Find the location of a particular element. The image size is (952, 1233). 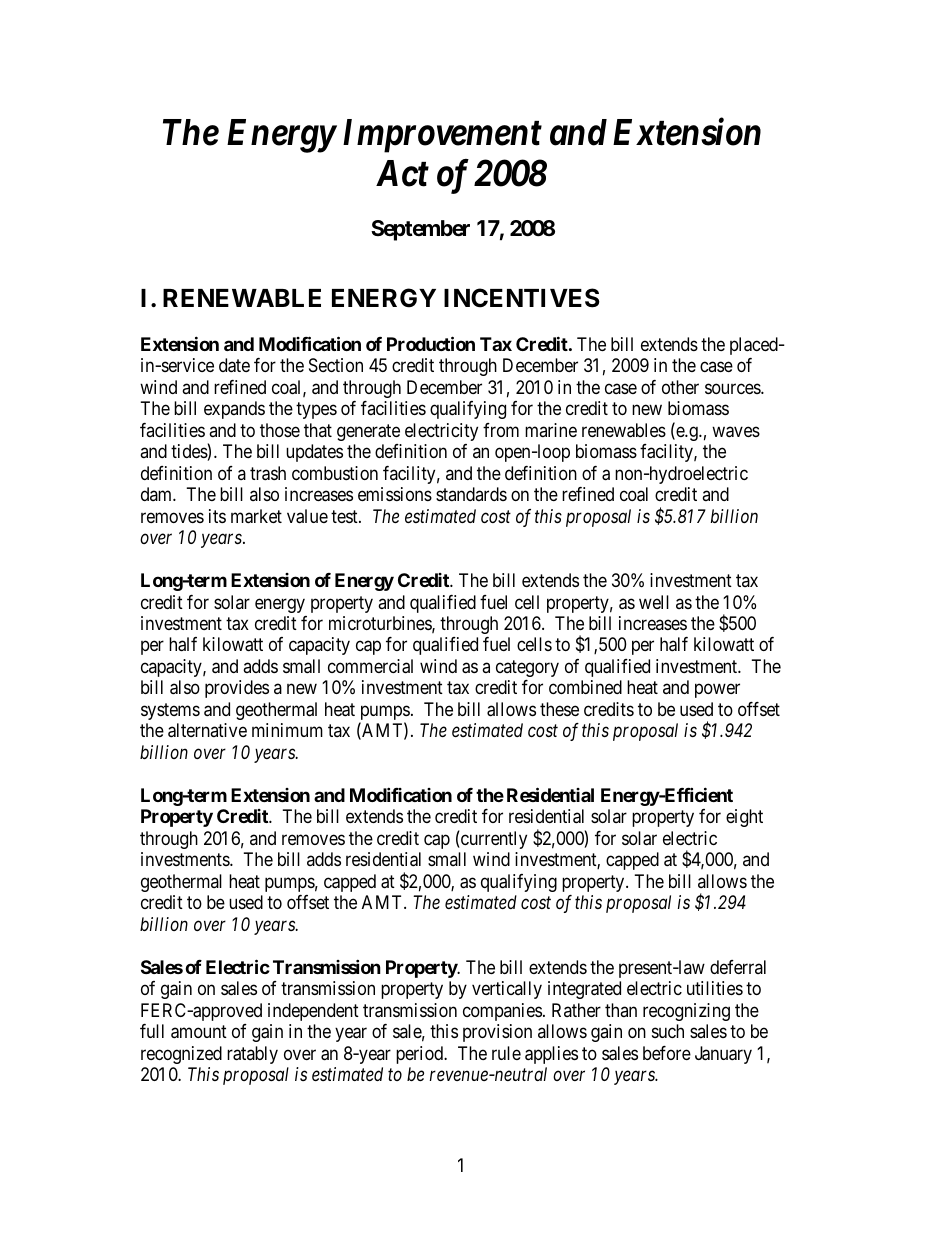

vertically is located at coordinates (507, 990).
